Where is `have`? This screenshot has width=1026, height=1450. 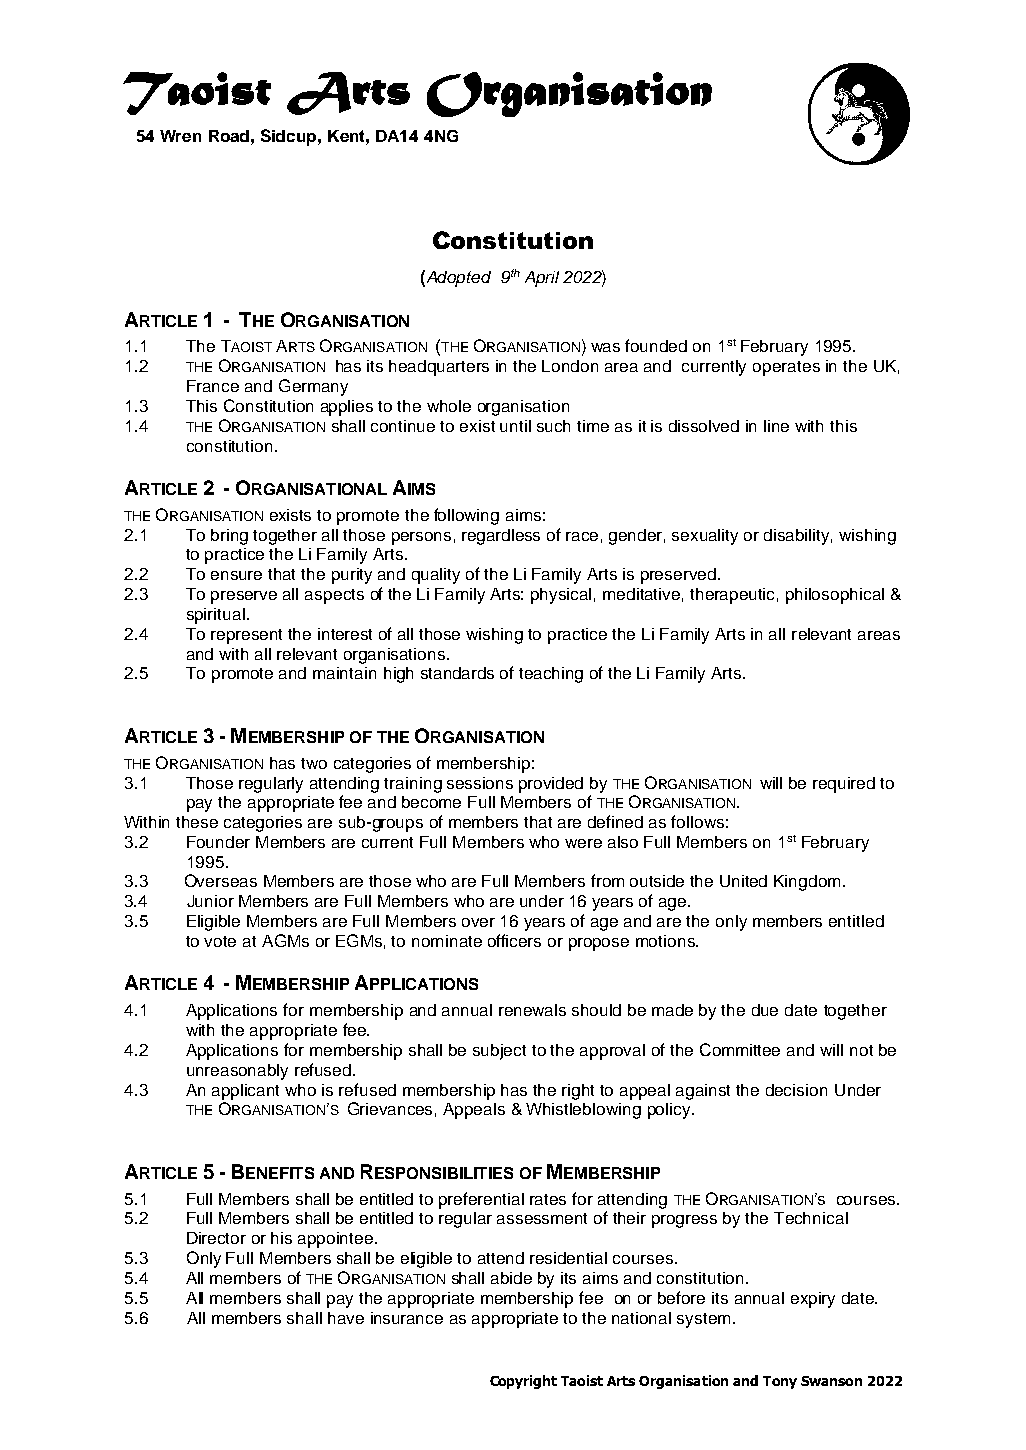 have is located at coordinates (346, 1318).
